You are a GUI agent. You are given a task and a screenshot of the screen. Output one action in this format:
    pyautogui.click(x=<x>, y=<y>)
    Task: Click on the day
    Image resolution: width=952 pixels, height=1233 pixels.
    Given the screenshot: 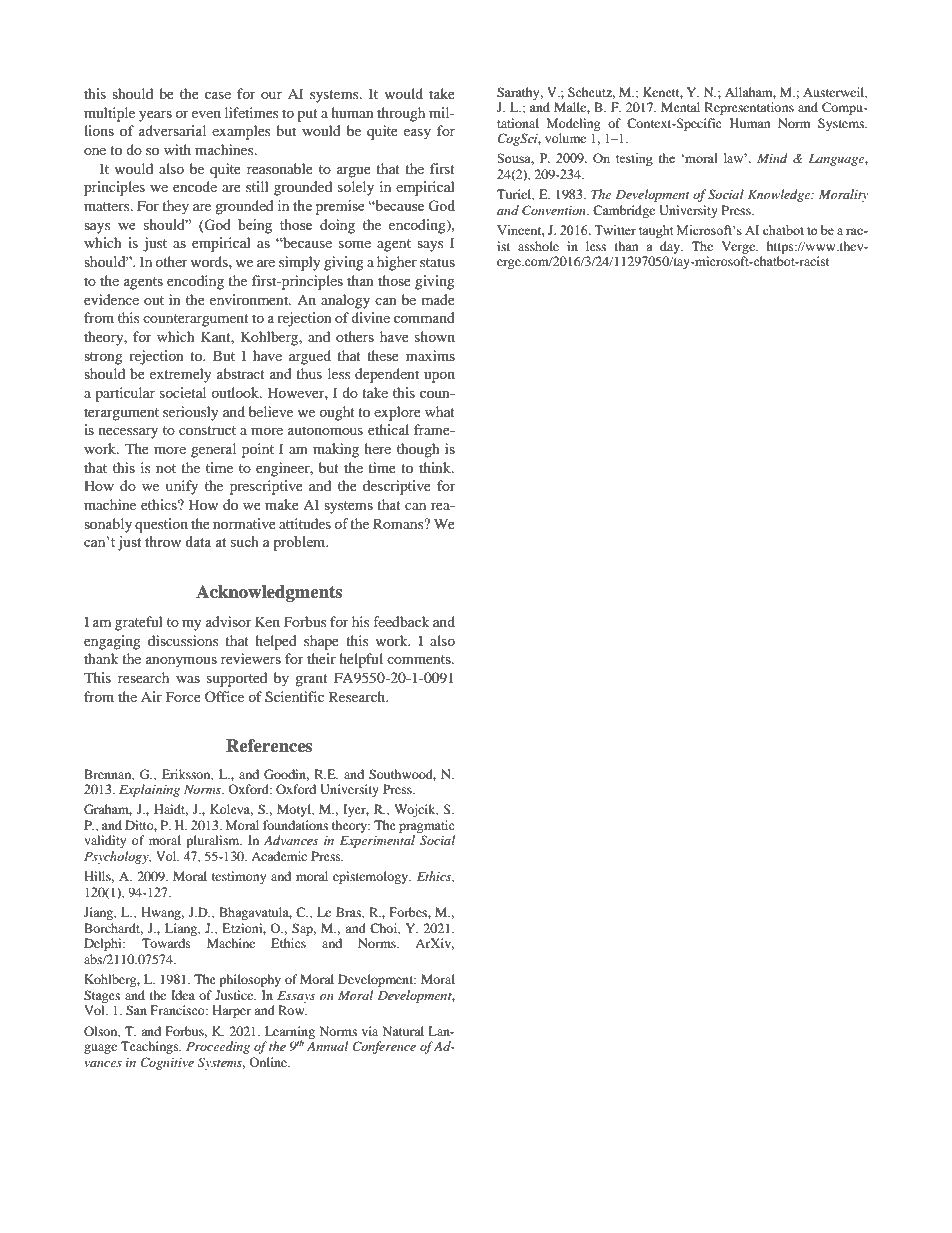 What is the action you would take?
    pyautogui.click(x=671, y=247)
